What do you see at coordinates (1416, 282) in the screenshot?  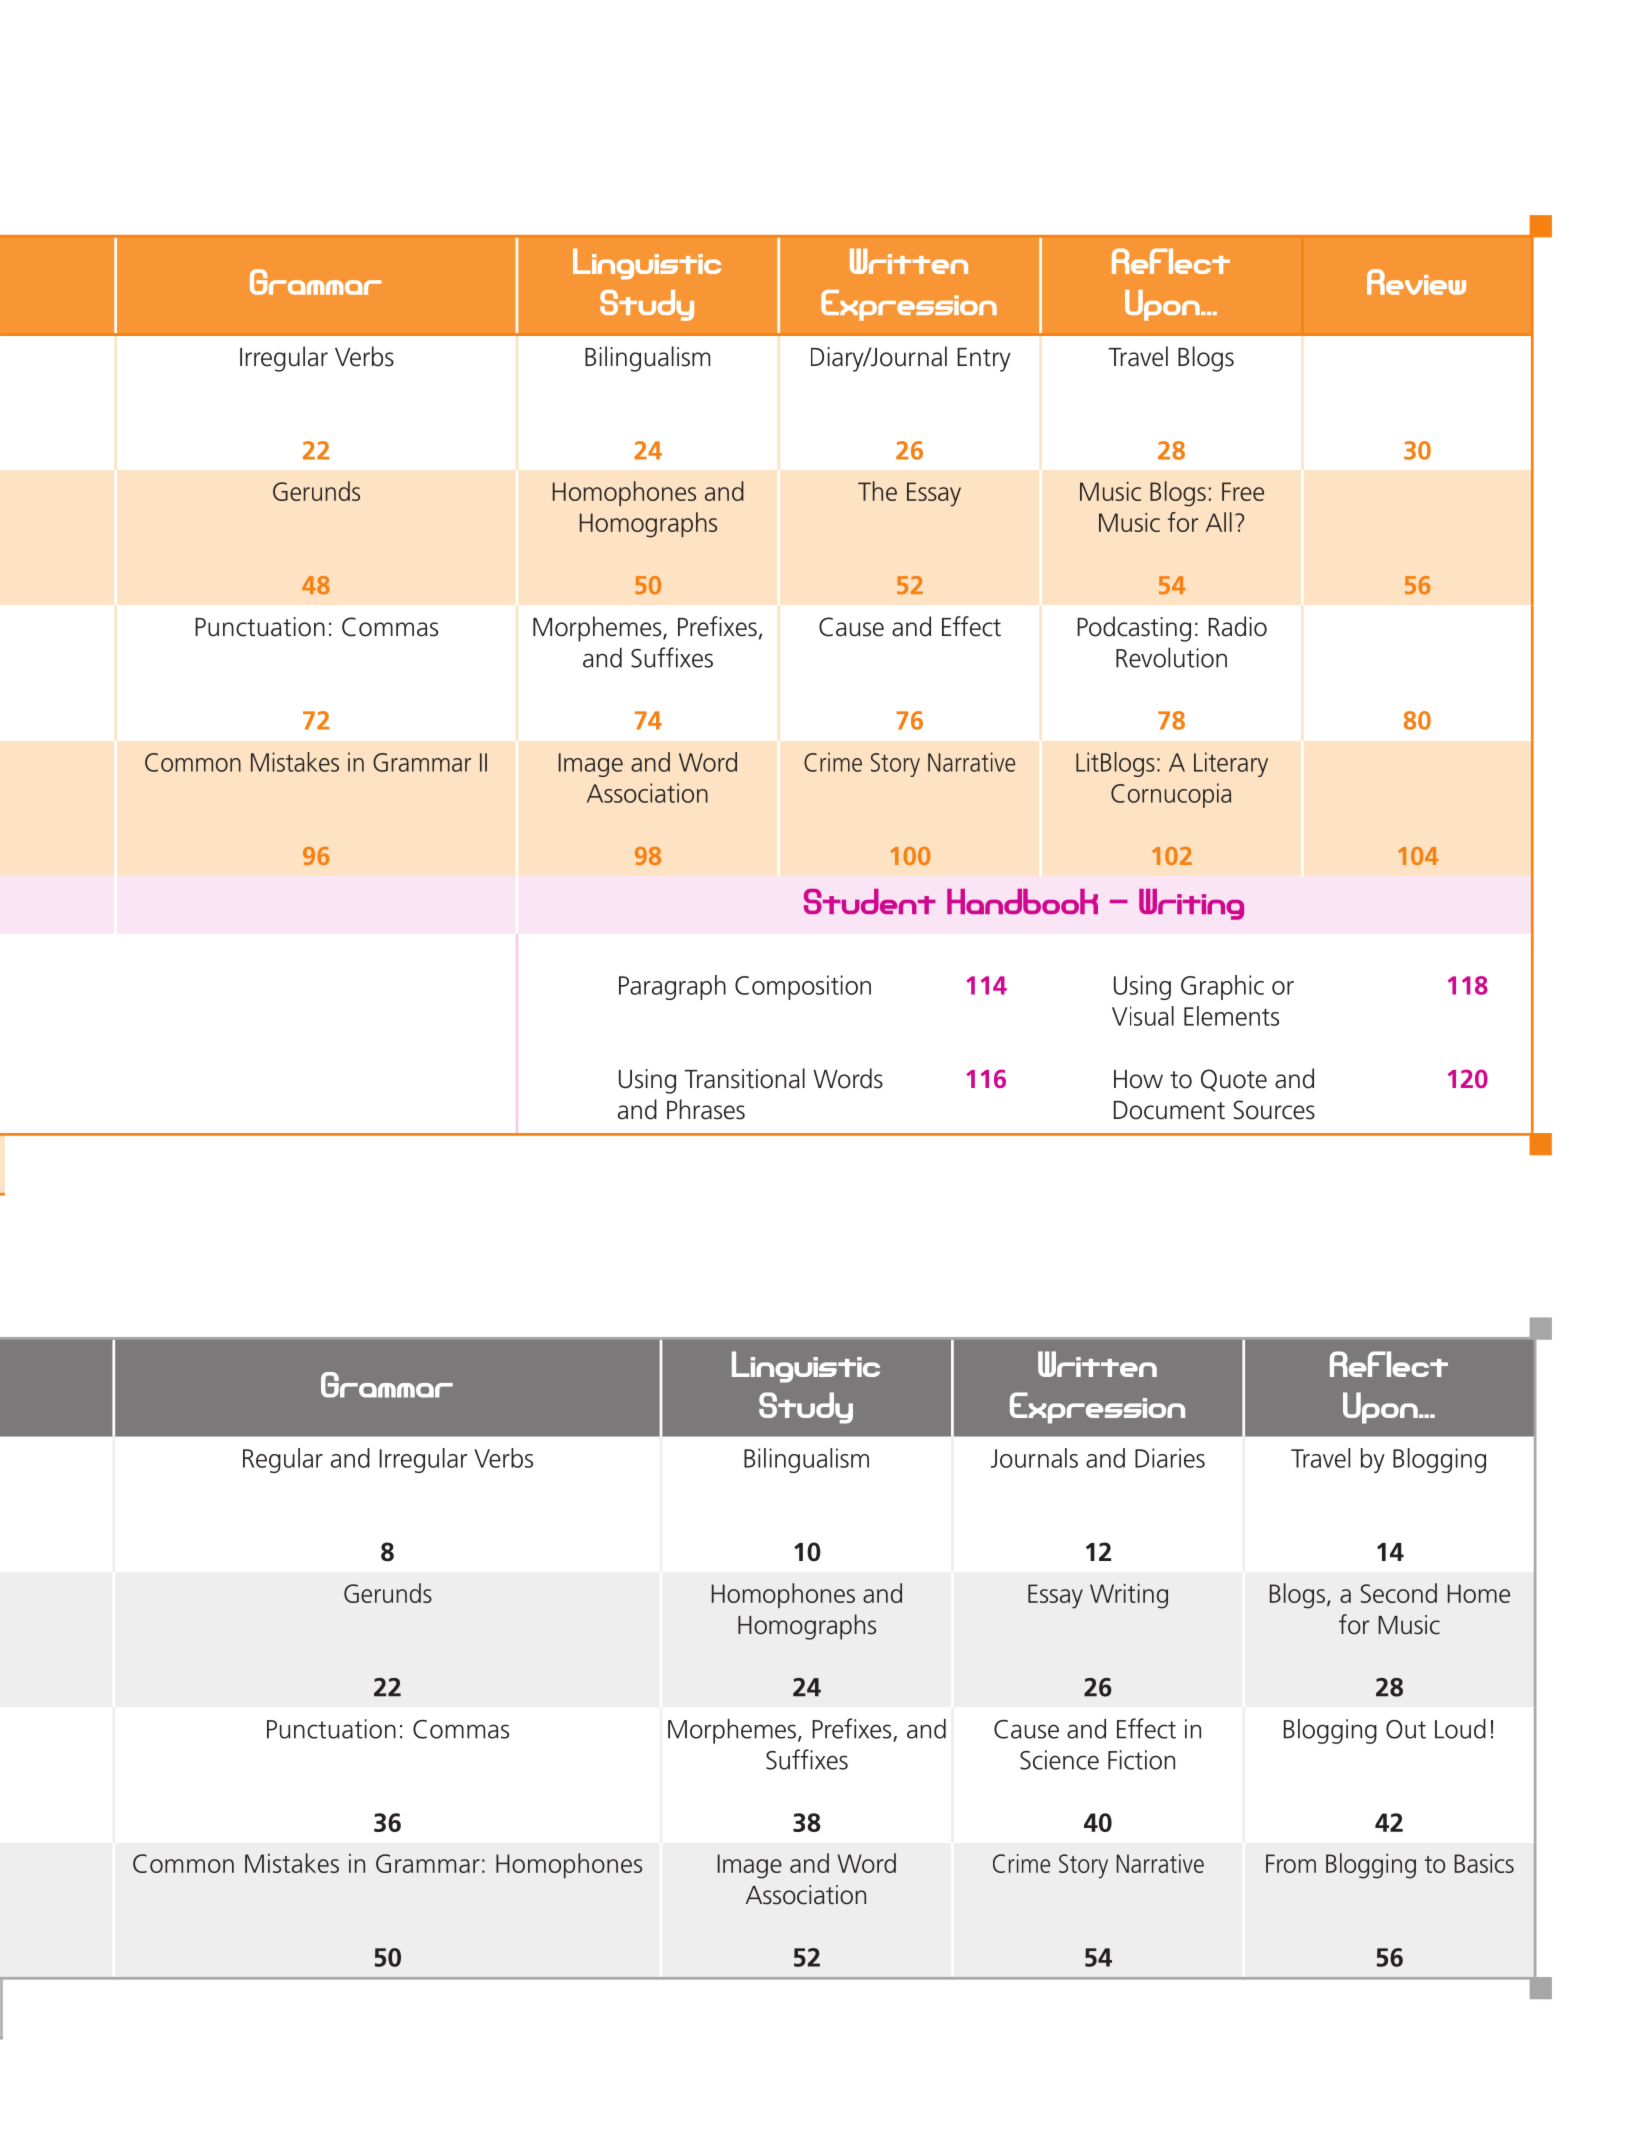 I see `Review` at bounding box center [1416, 282].
